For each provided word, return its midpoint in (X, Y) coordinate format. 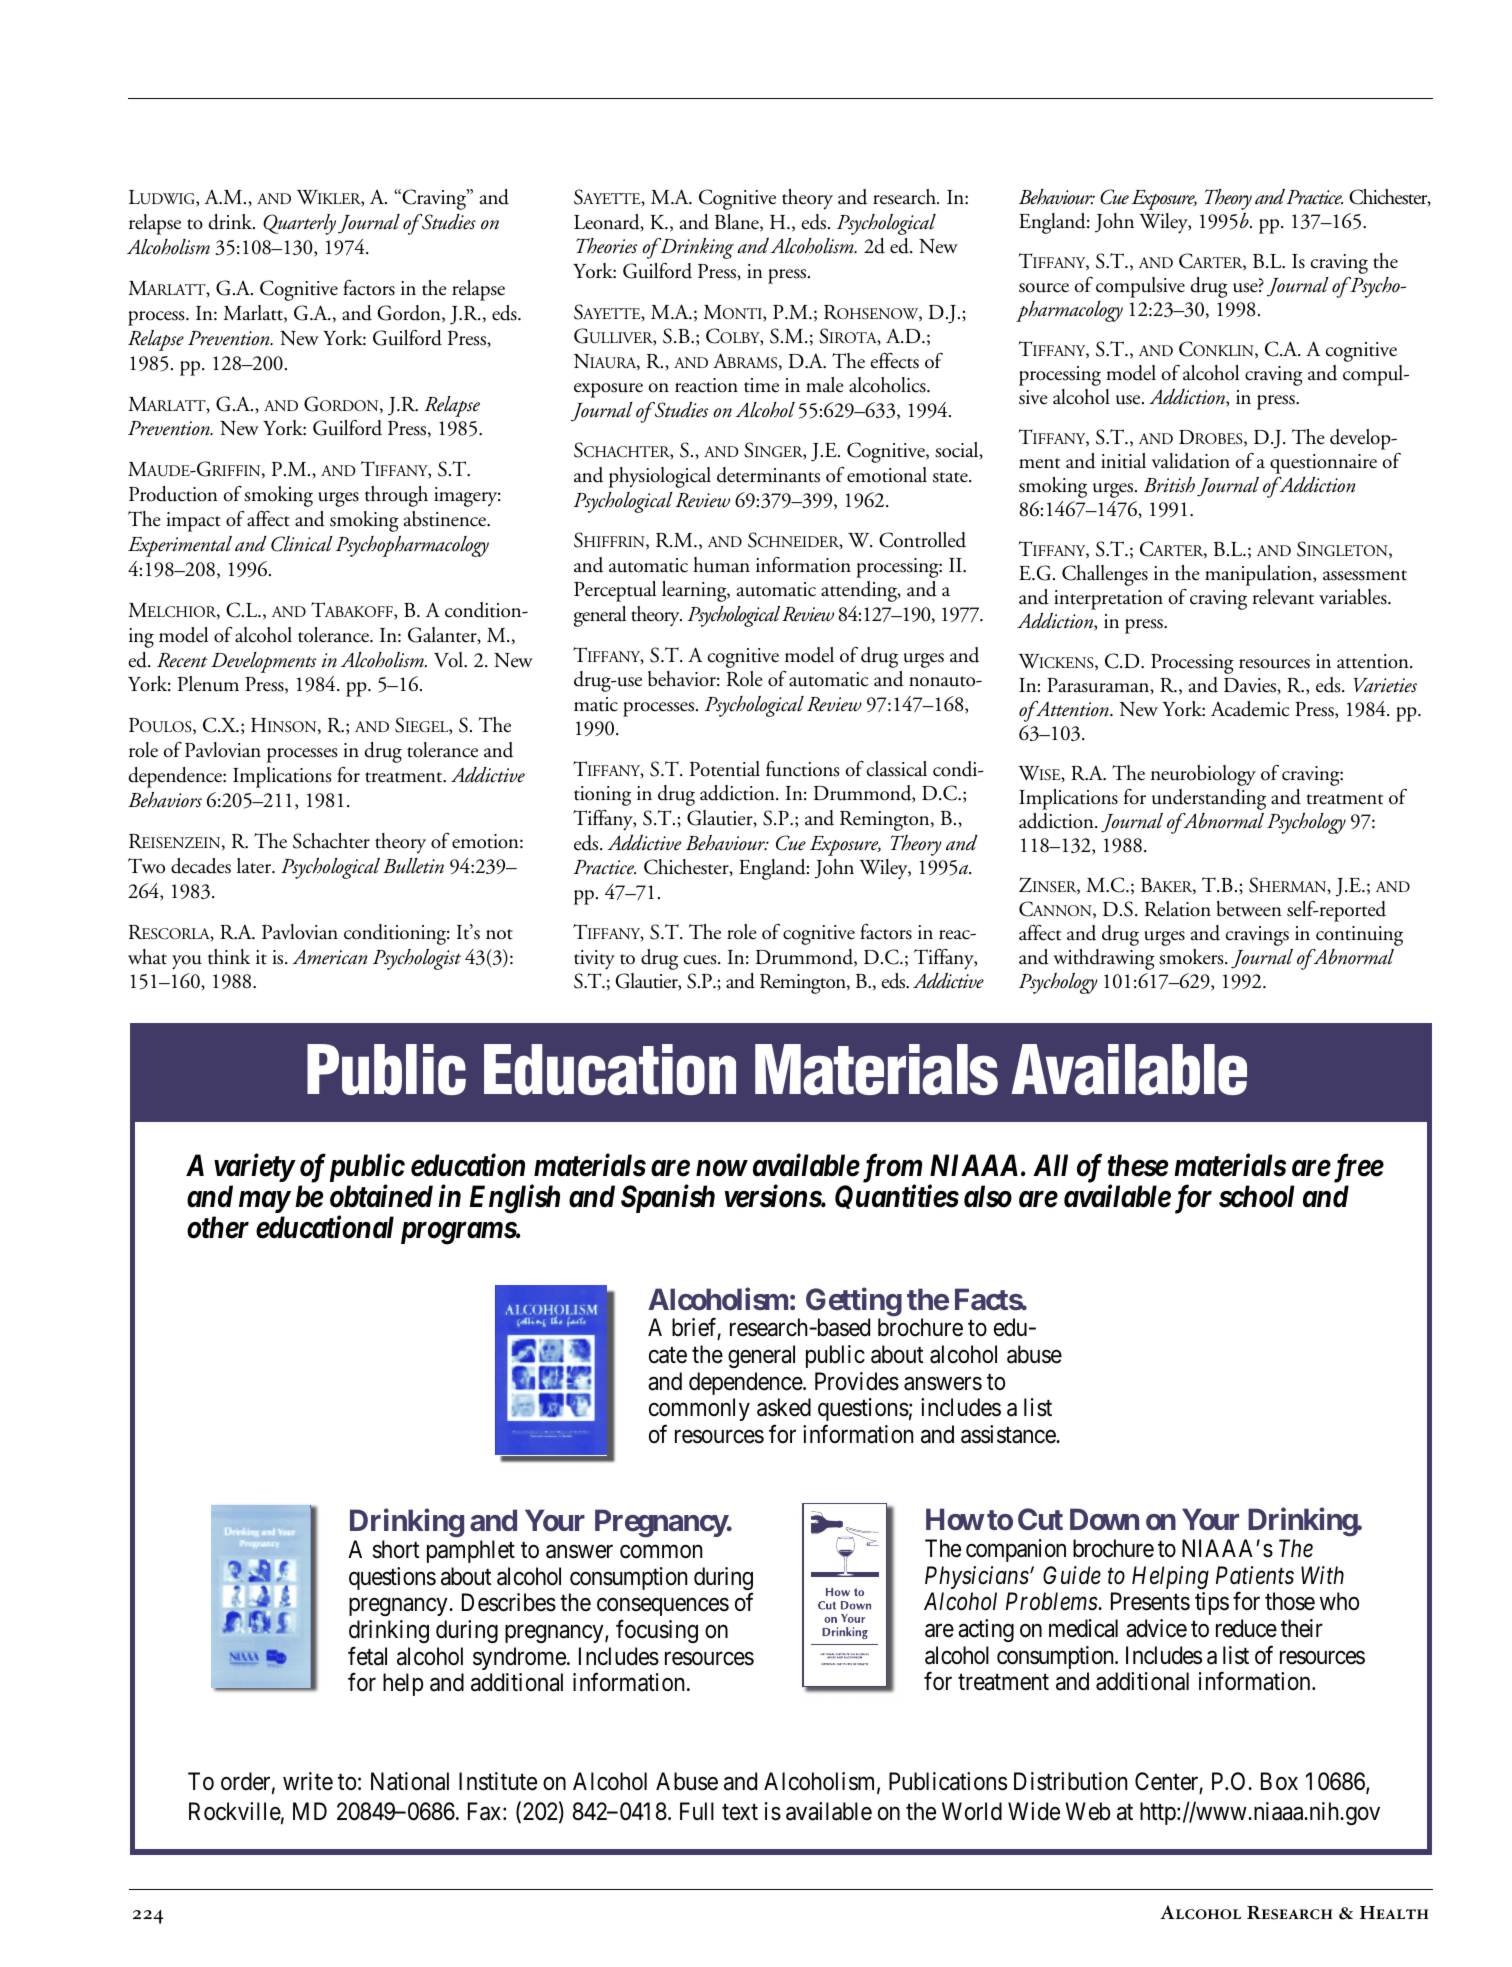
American (330, 957)
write (308, 1781)
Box (1279, 1781)
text (740, 1812)
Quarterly (299, 224)
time (761, 385)
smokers (1192, 957)
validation (1190, 461)
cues (701, 960)
